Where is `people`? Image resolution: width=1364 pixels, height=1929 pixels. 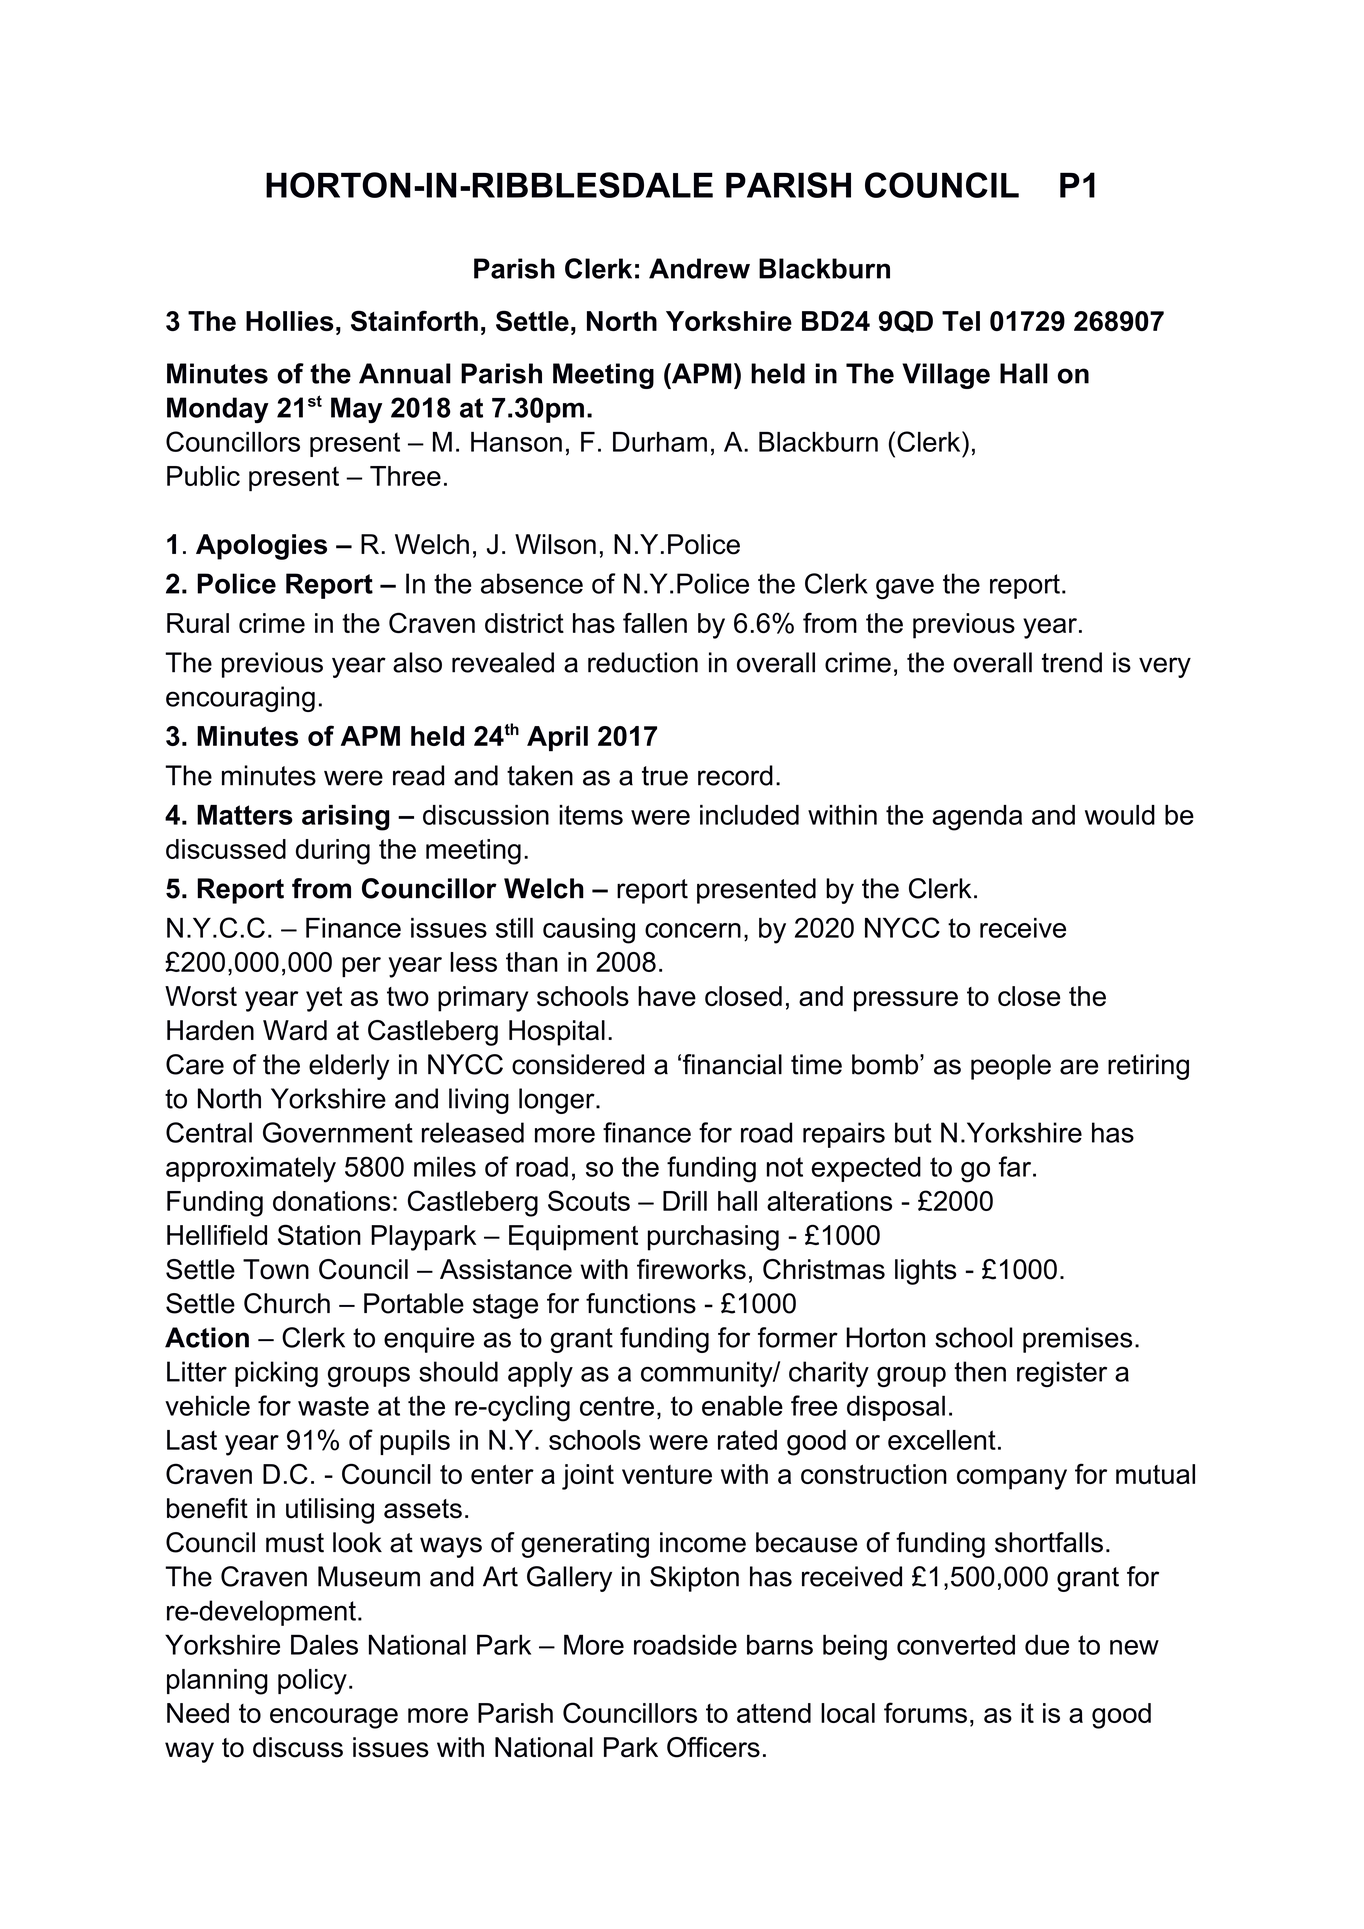
people is located at coordinates (1011, 1067).
